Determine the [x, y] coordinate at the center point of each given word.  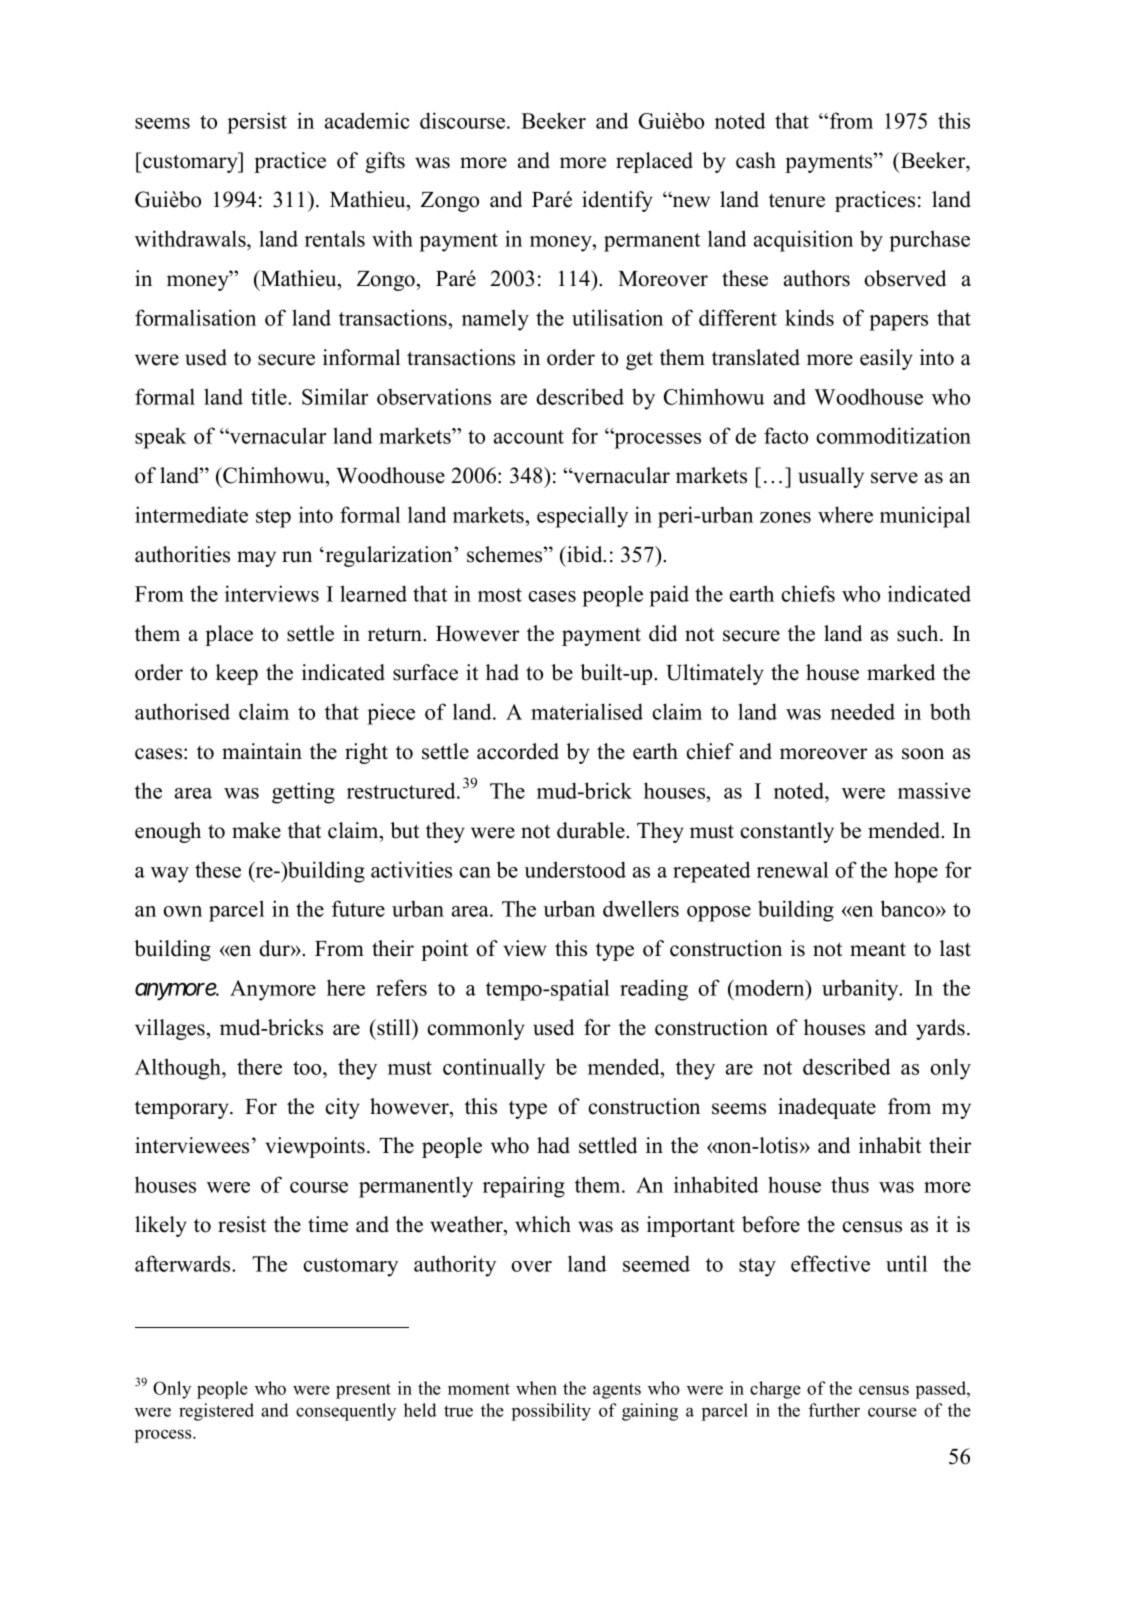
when [536, 1388]
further [834, 1410]
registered [216, 1412]
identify [617, 201]
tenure [797, 201]
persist [257, 123]
